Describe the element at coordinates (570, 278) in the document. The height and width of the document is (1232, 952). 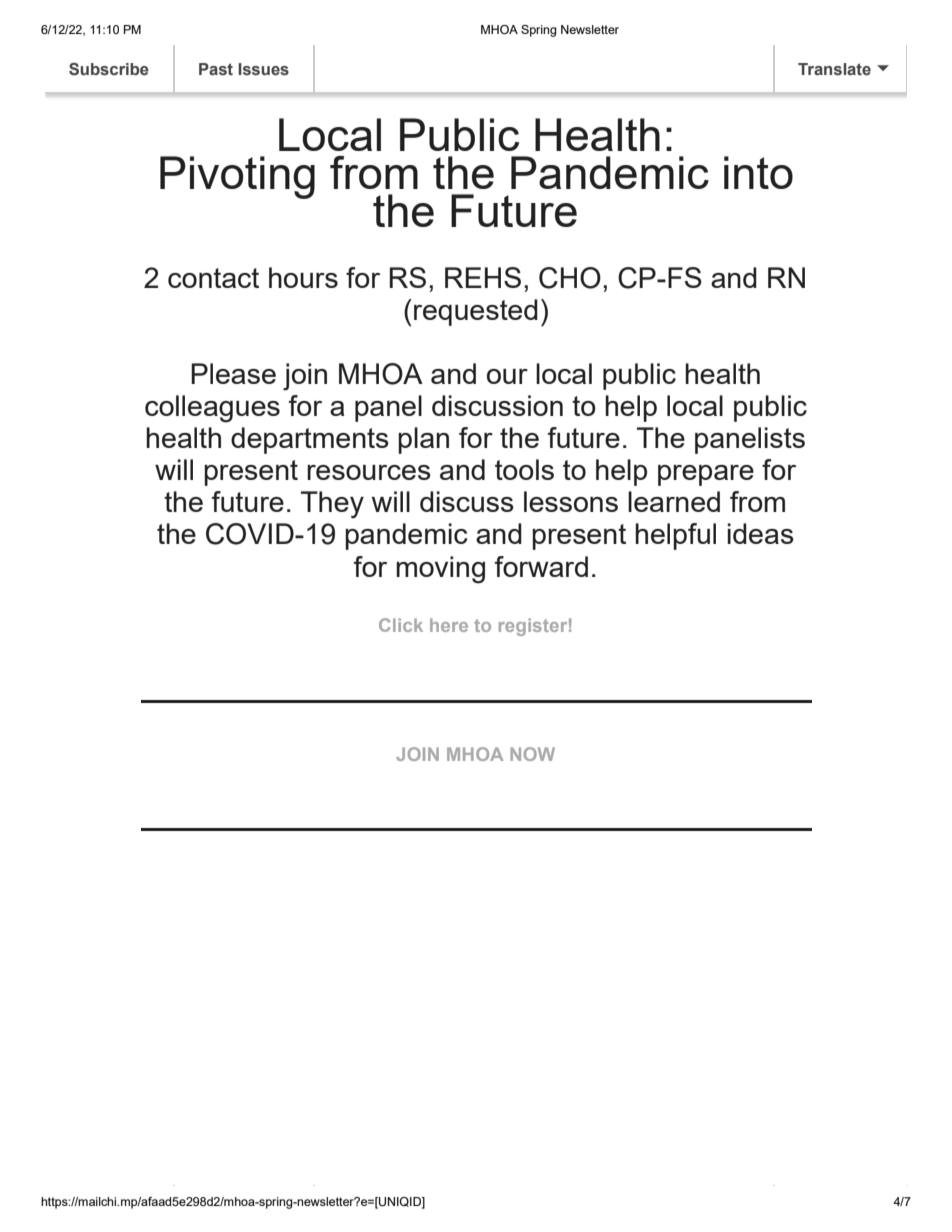
I see `CHO` at that location.
